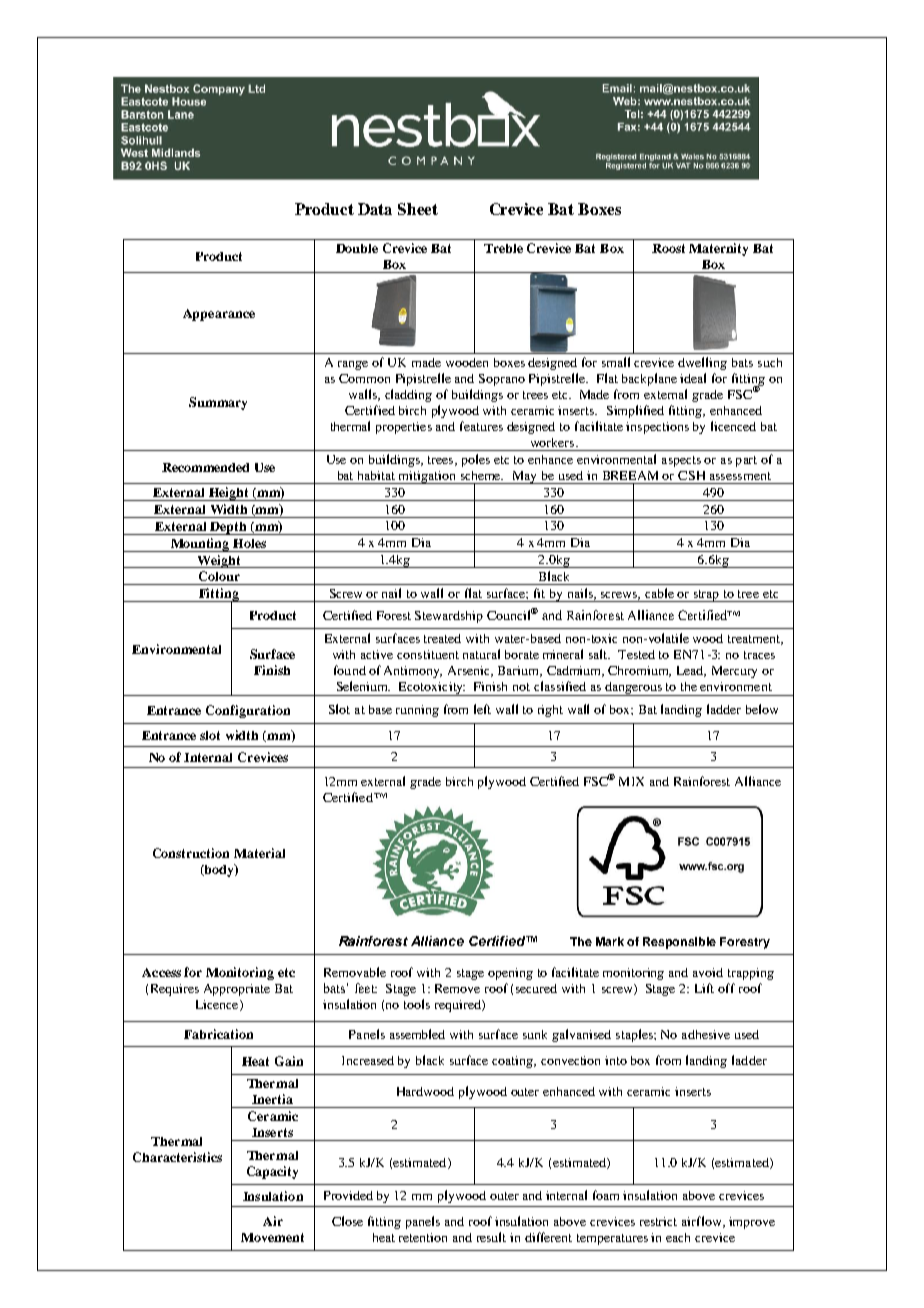 Image resolution: width=924 pixels, height=1308 pixels. What do you see at coordinates (482, 709) in the screenshot?
I see `left` at bounding box center [482, 709].
